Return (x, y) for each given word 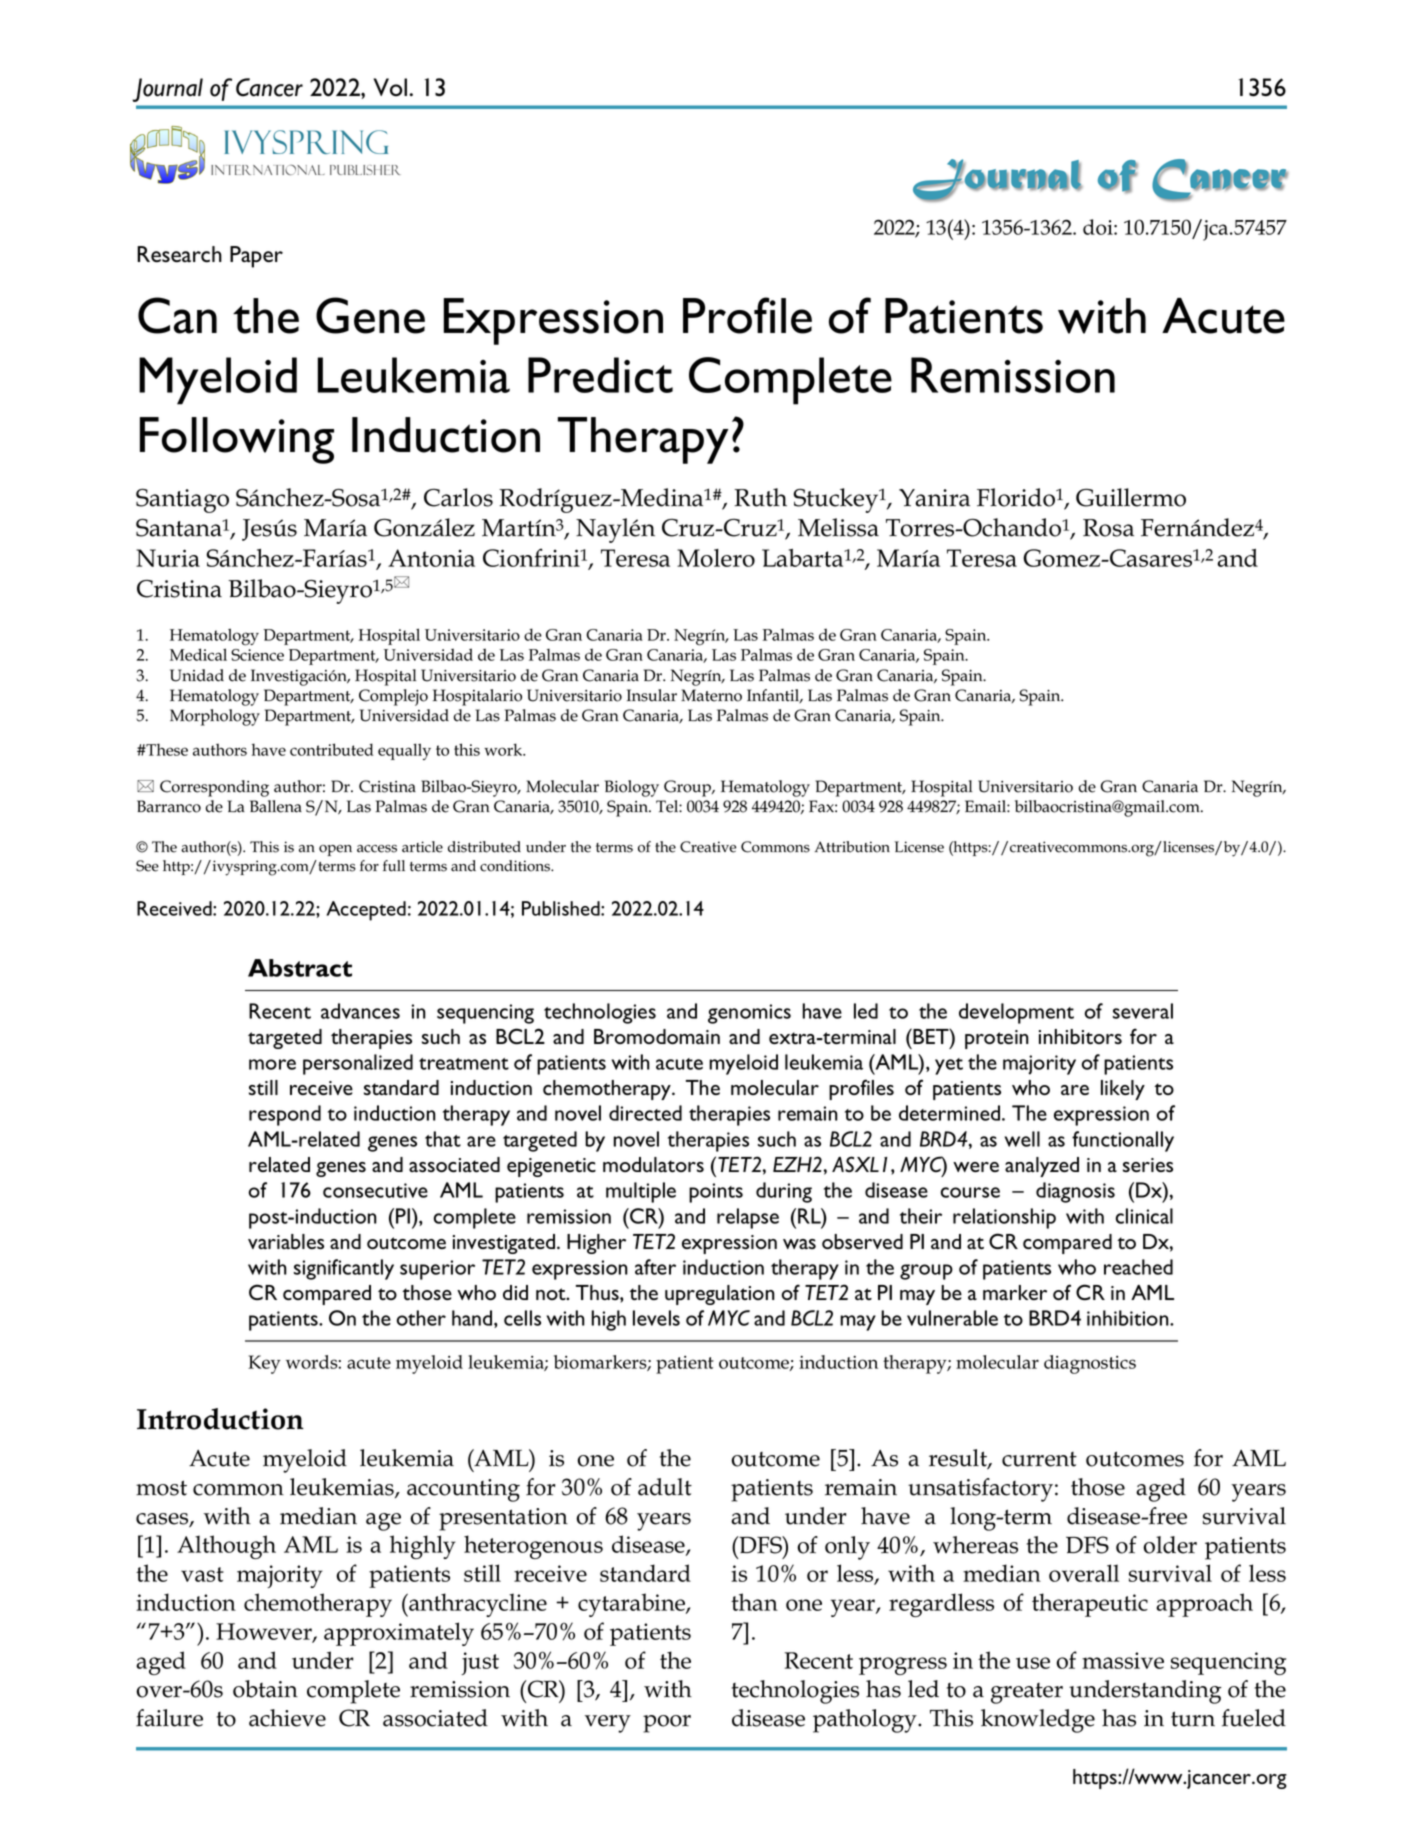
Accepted (366, 911)
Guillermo (1131, 497)
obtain (265, 1689)
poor (667, 1724)
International (268, 170)
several (1143, 1011)
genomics (749, 1014)
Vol (392, 87)
